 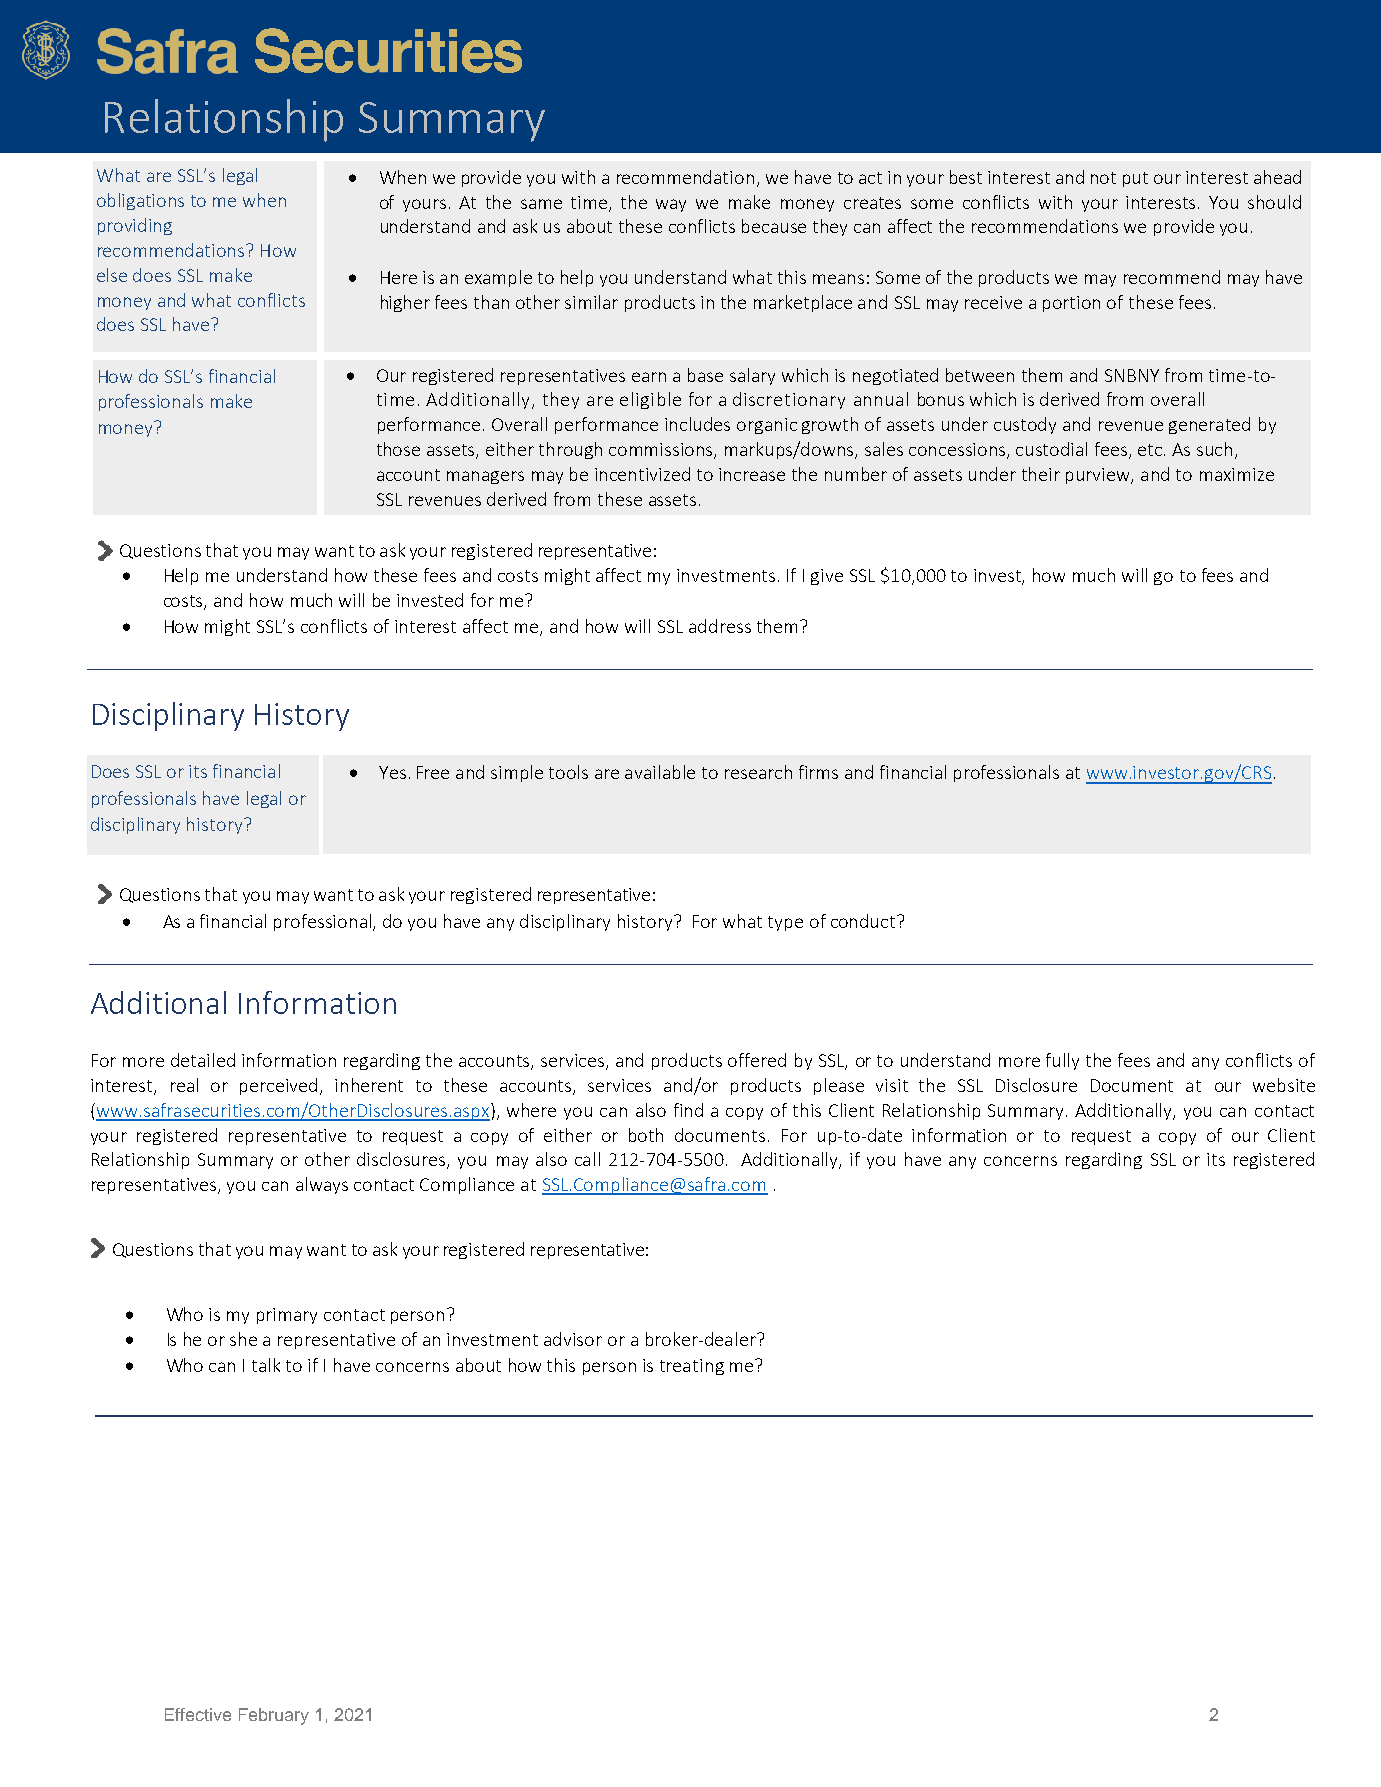 I want to click on website, so click(x=1284, y=1085).
